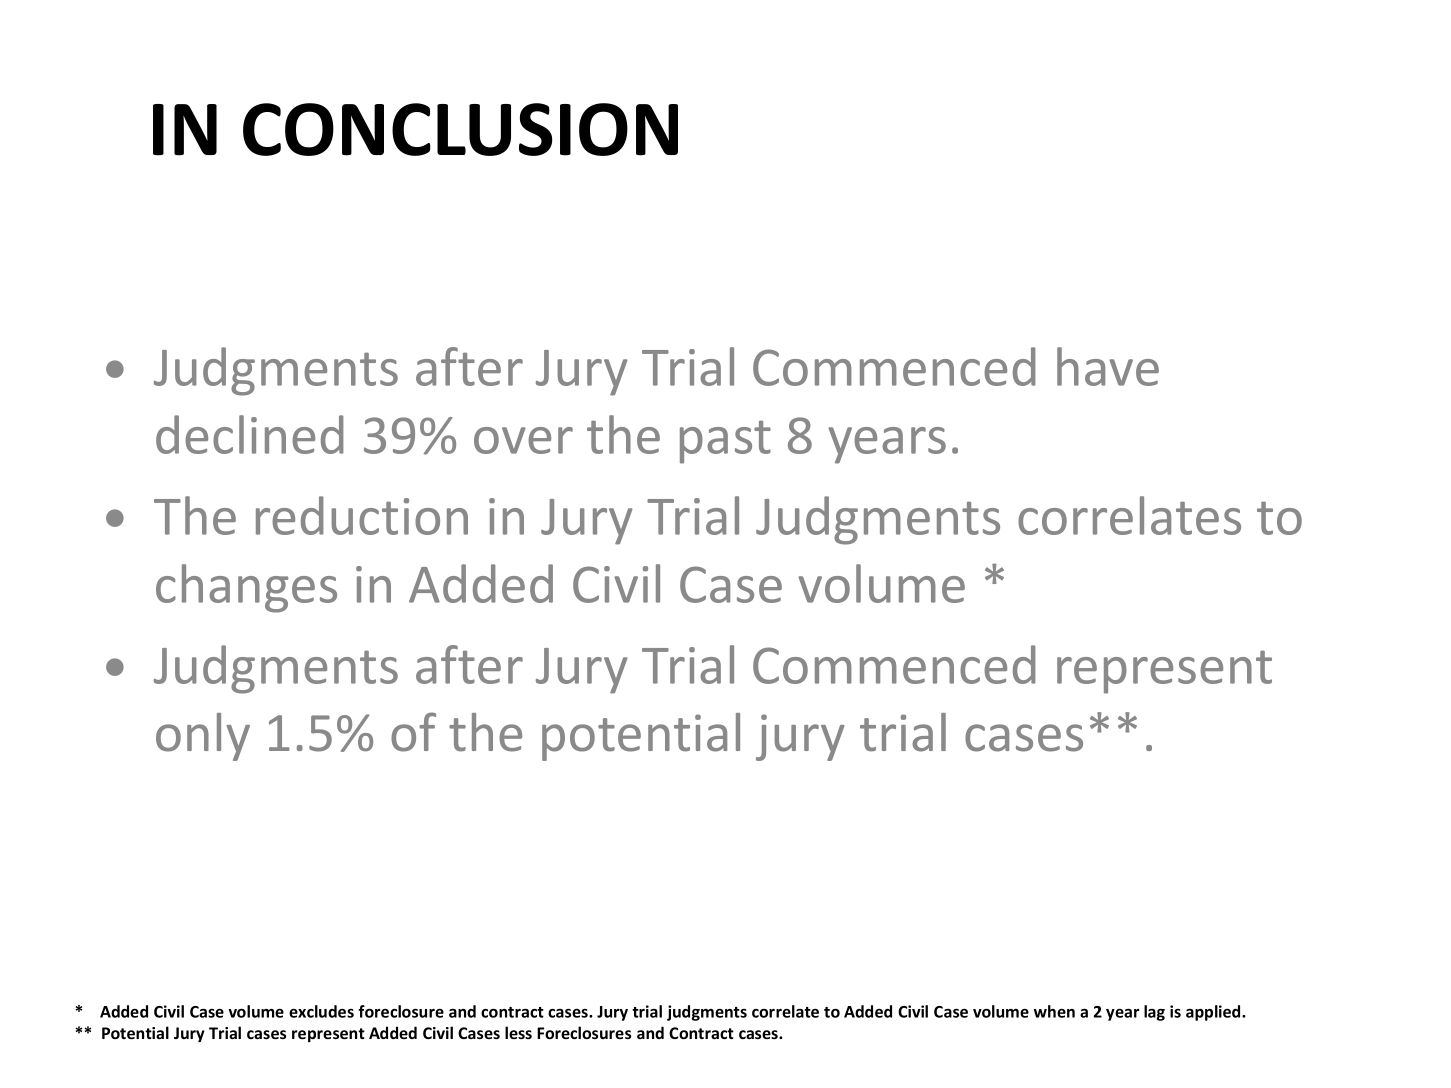 This image has width=1451, height=1088. I want to click on less, so click(518, 1032).
